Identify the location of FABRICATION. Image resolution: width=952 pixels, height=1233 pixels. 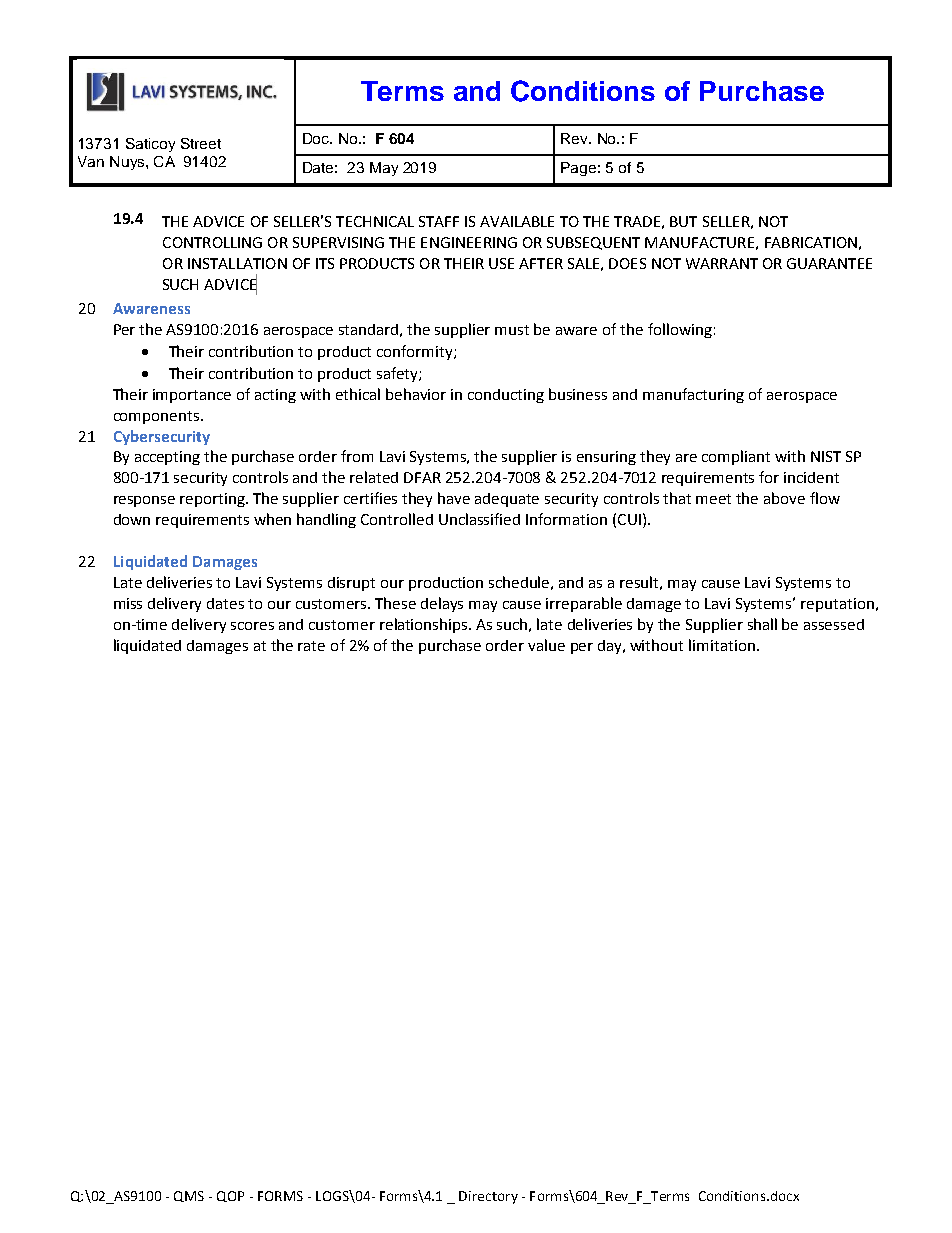
(811, 242).
